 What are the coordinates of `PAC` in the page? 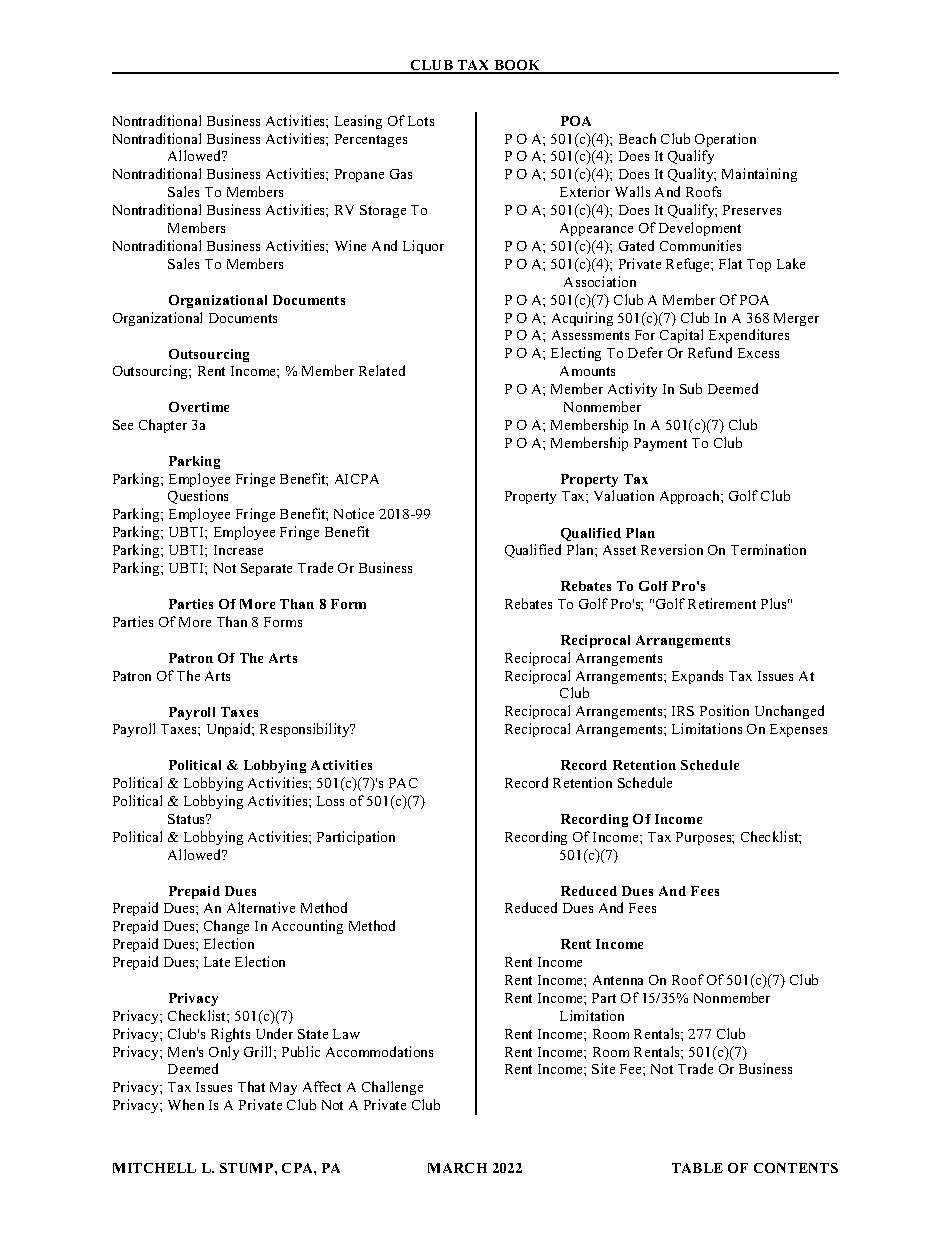 It's located at (403, 783).
